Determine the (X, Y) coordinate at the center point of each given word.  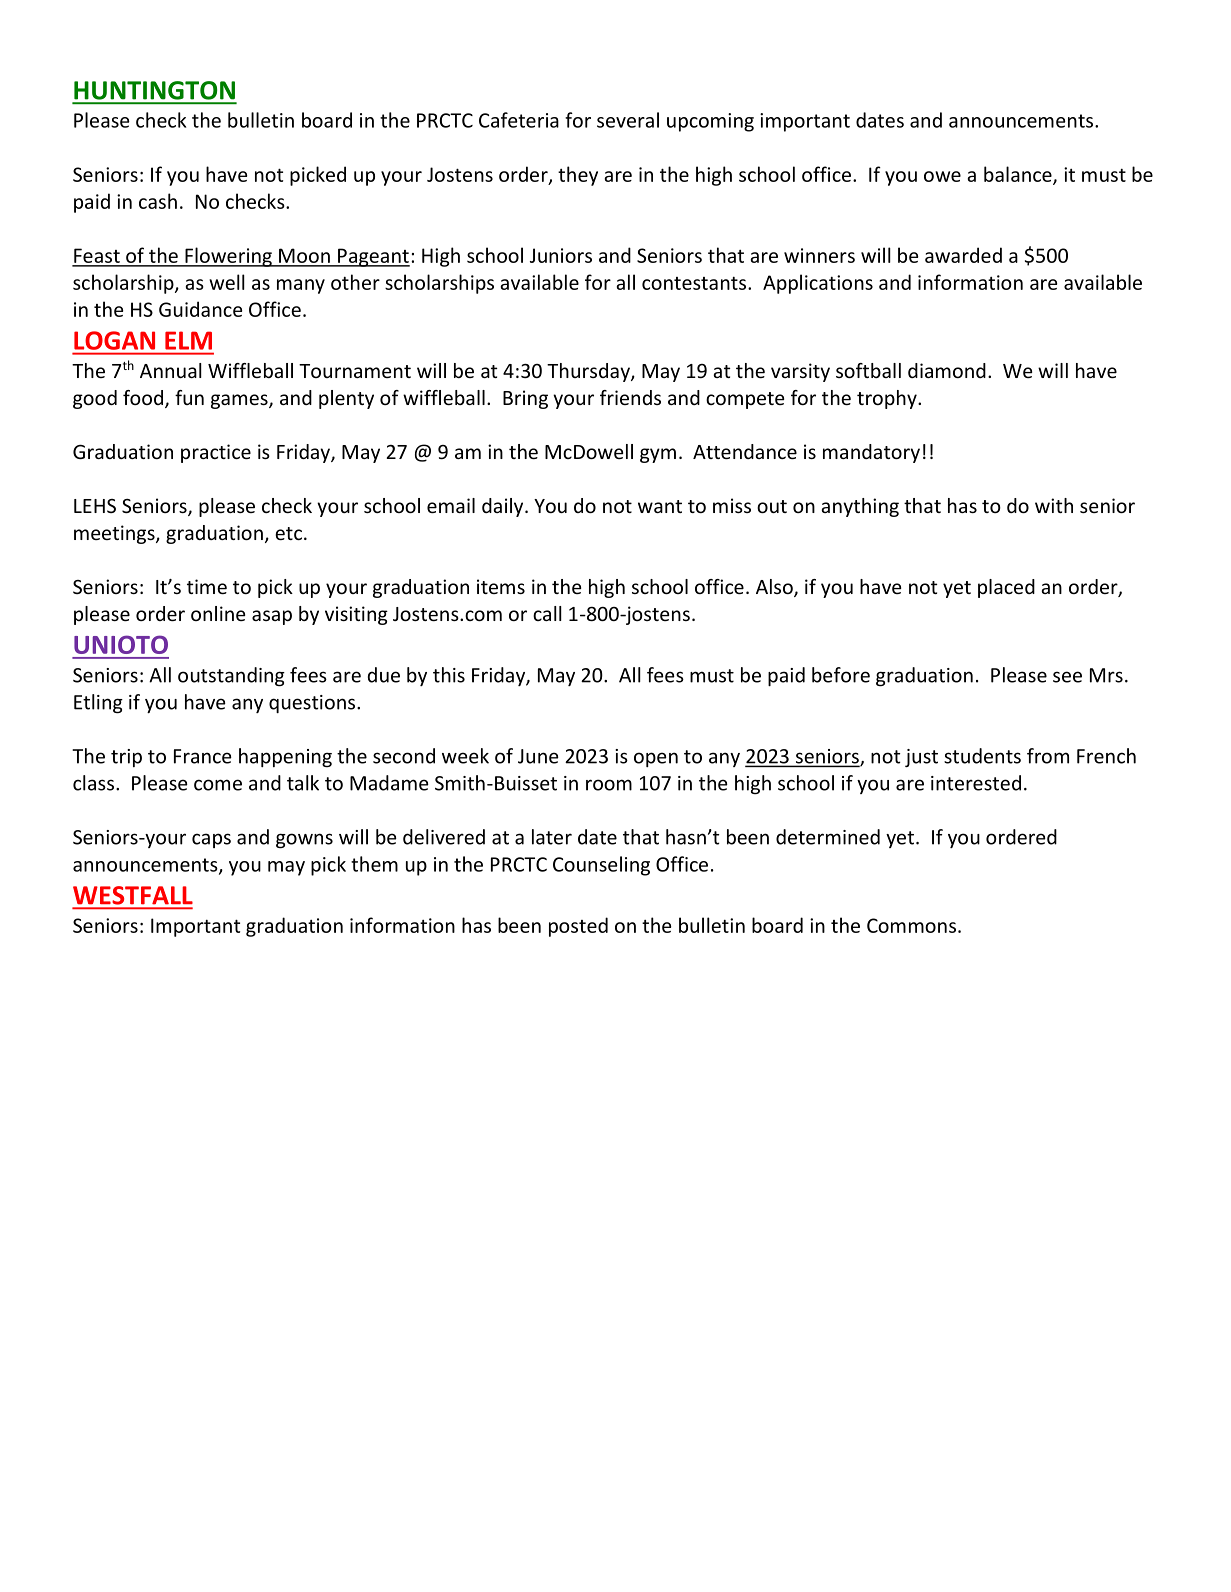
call (547, 613)
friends (630, 397)
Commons (911, 925)
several (628, 120)
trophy (888, 399)
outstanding (231, 676)
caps (211, 840)
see (1067, 677)
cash (158, 201)
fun (189, 397)
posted (578, 927)
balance (1019, 175)
